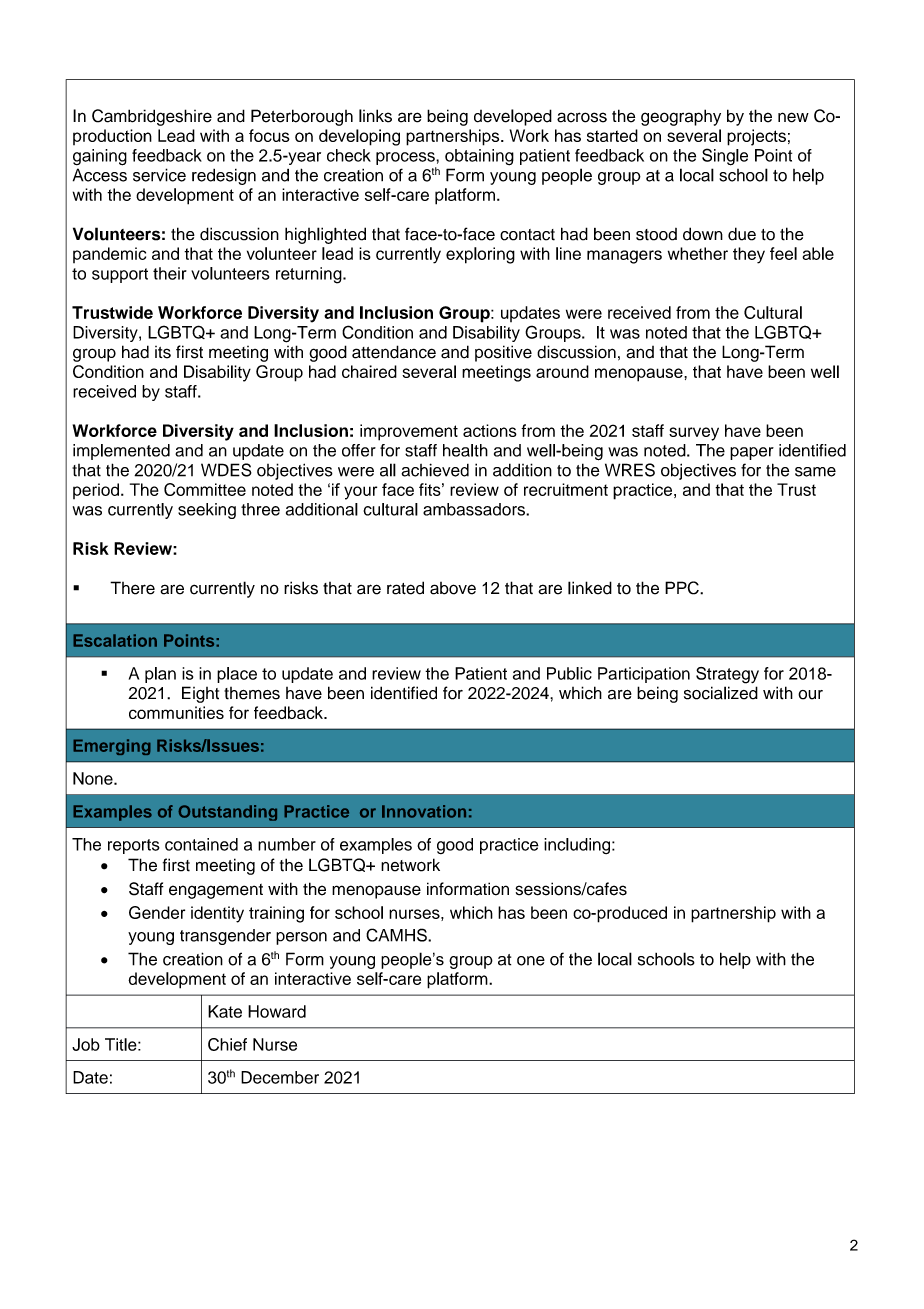  What do you see at coordinates (424, 811) in the image?
I see `Innovation` at bounding box center [424, 811].
